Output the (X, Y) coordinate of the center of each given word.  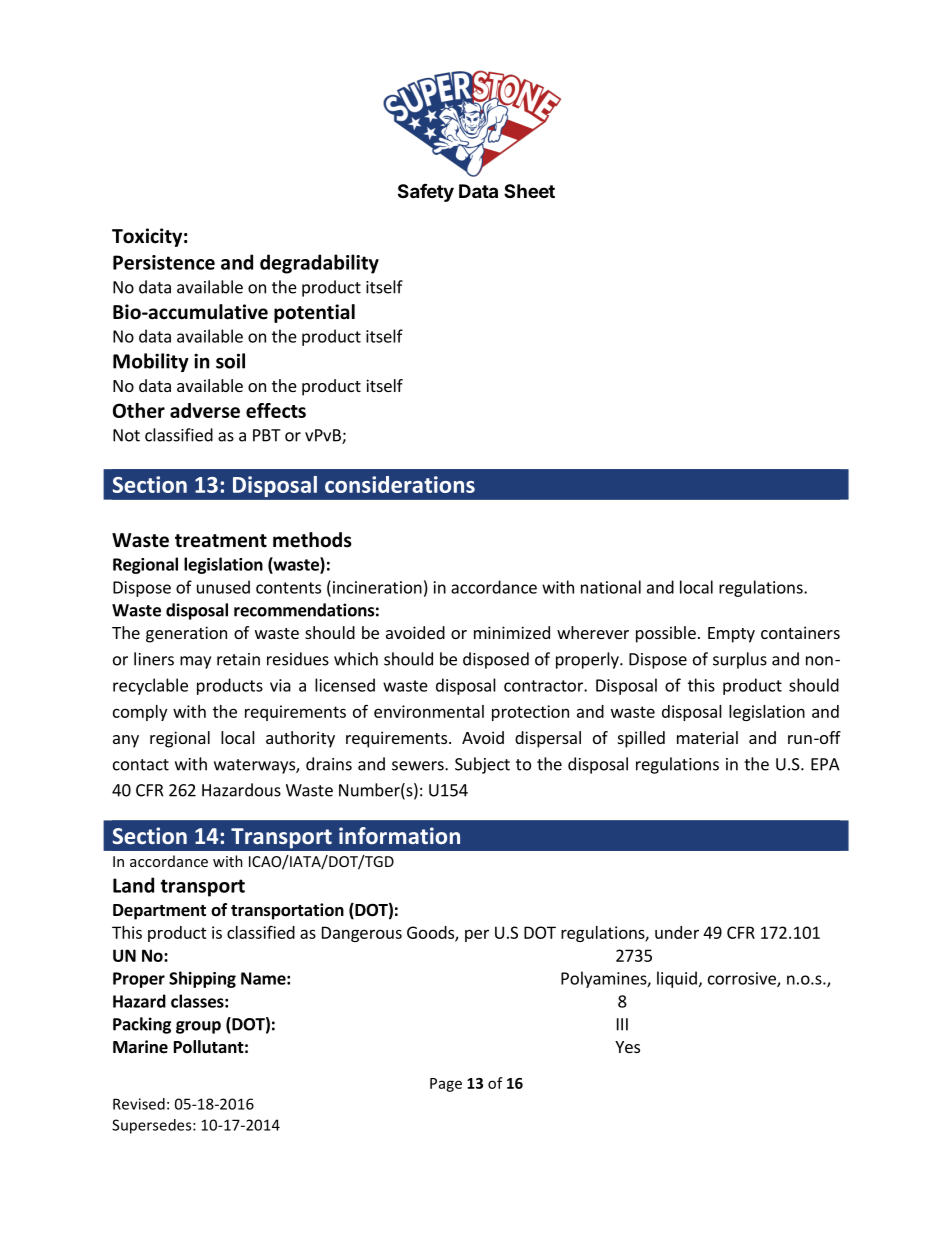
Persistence (164, 262)
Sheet (529, 191)
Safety (426, 192)
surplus (740, 660)
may (195, 662)
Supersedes (153, 1126)
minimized (512, 632)
